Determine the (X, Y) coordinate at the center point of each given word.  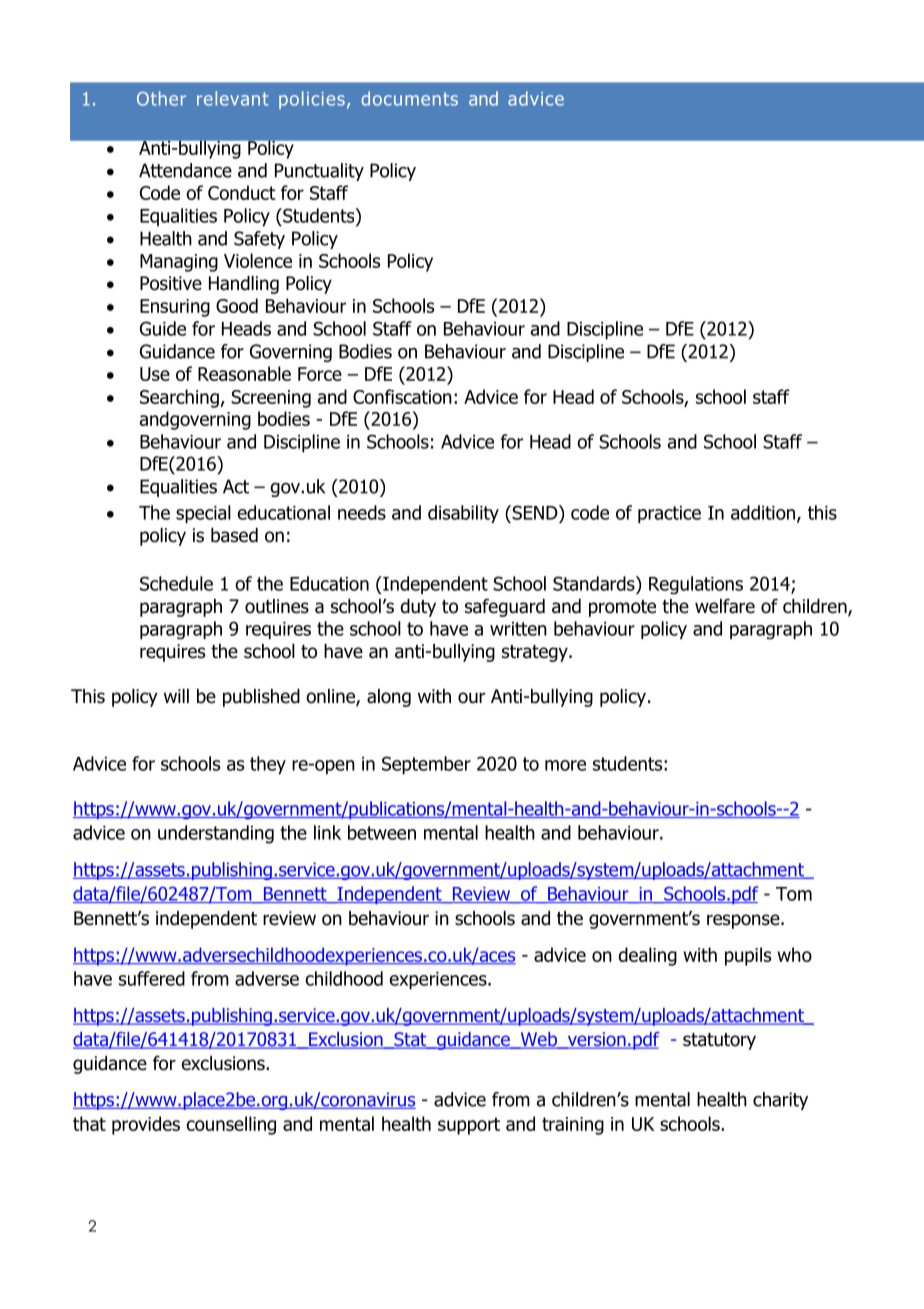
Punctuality (319, 172)
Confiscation (402, 396)
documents (409, 98)
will (176, 696)
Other (161, 98)
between (382, 832)
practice (669, 514)
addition (763, 512)
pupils (748, 956)
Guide (163, 328)
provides (146, 1125)
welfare (725, 606)
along (389, 698)
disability (463, 514)
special (203, 514)
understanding (216, 834)
